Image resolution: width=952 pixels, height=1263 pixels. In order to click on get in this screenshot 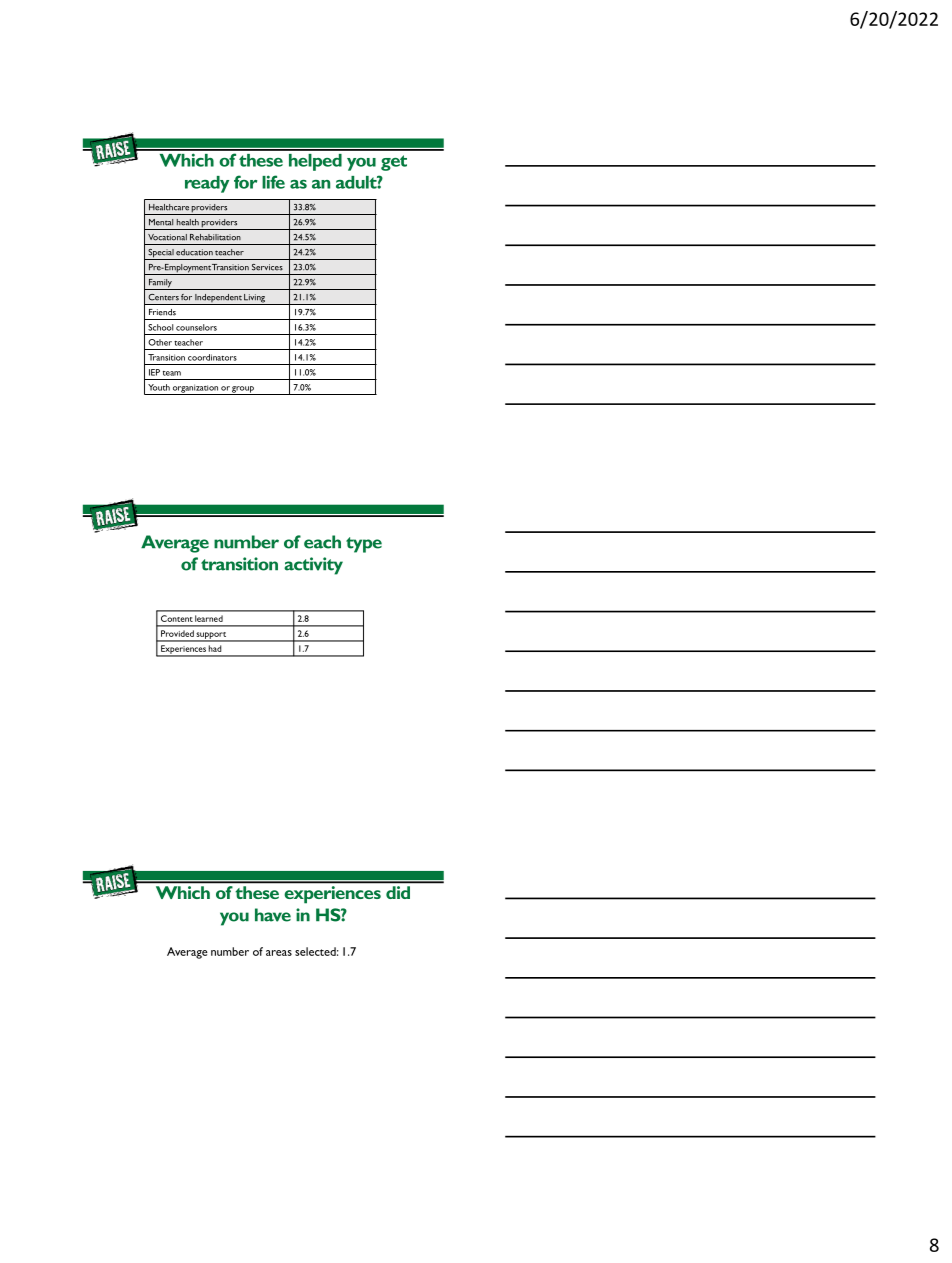, I will do `click(394, 163)`.
